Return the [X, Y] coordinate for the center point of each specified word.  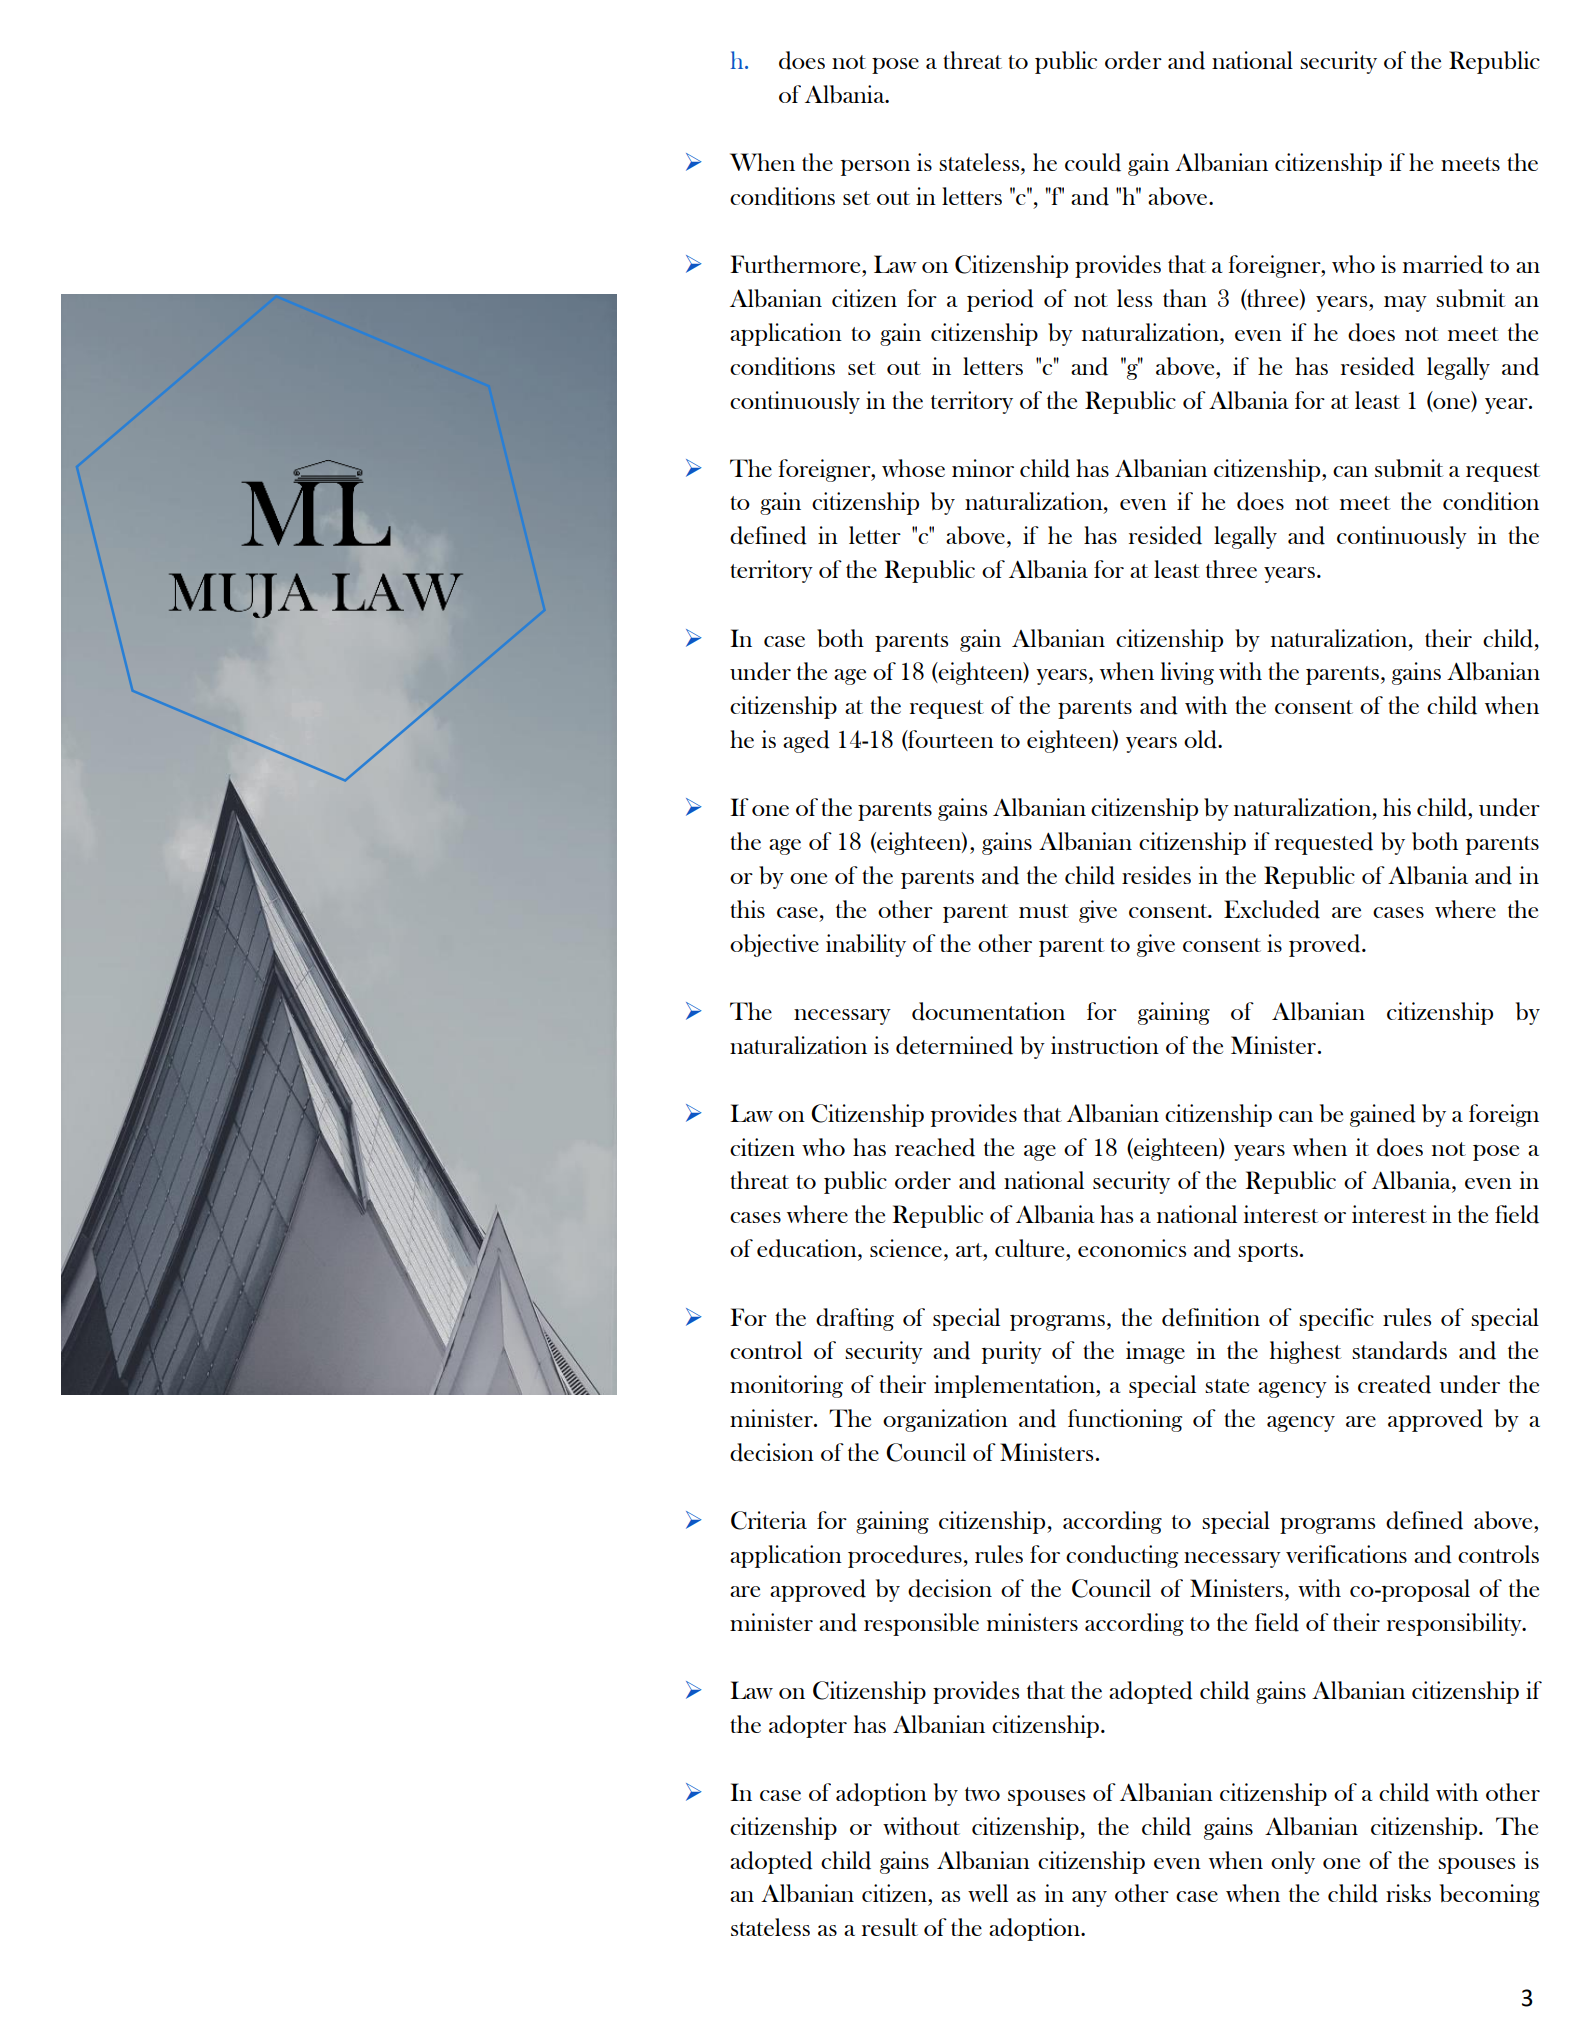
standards [1399, 1350]
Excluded [1272, 909]
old [1201, 739]
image [1155, 1352]
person [875, 168]
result [890, 1927]
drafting [855, 1319]
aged [806, 741]
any [1089, 1899]
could [1093, 162]
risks [1408, 1893]
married [1443, 264]
